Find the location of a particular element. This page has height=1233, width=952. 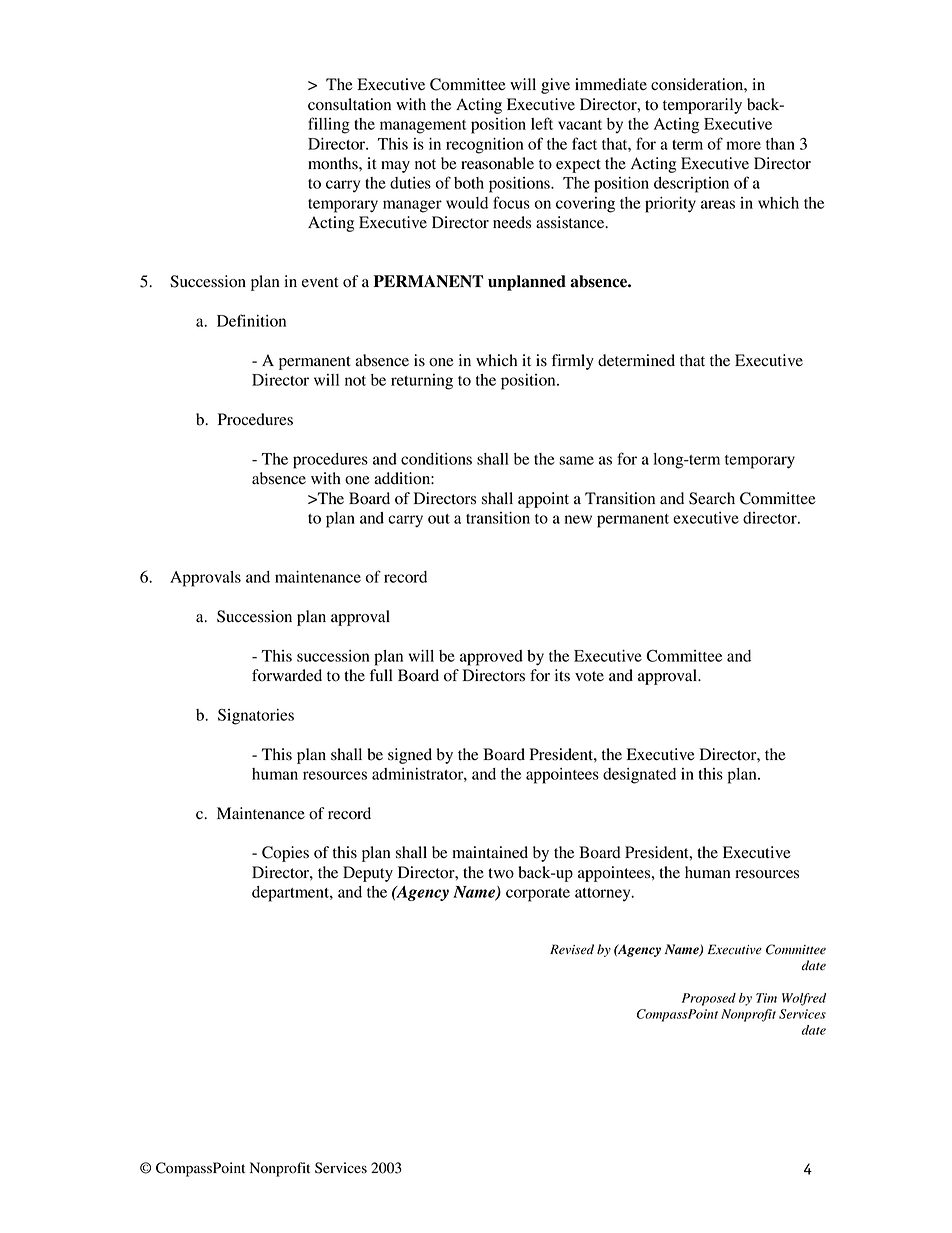

Search is located at coordinates (712, 498).
